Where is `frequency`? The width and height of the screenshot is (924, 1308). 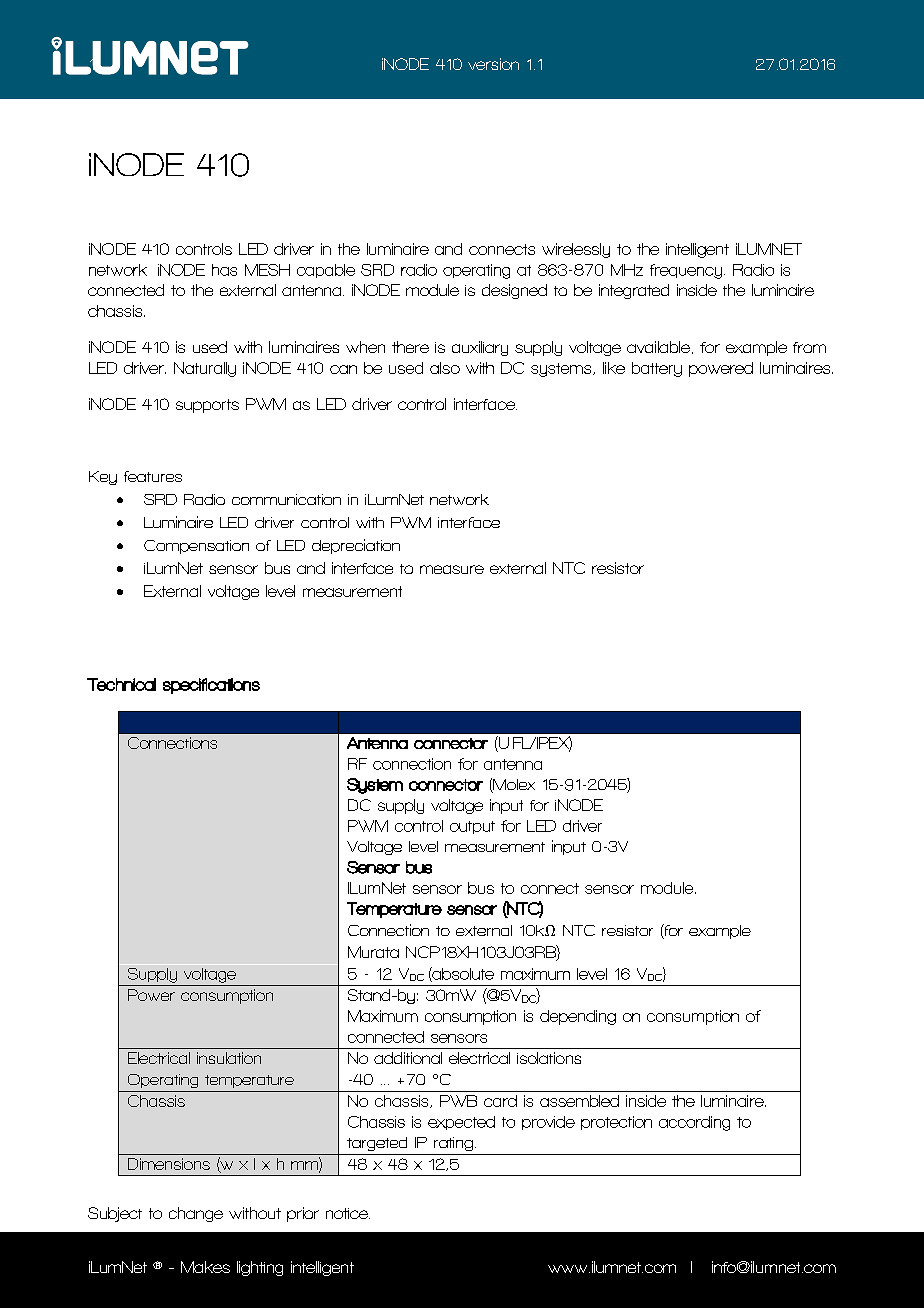 frequency is located at coordinates (687, 271).
